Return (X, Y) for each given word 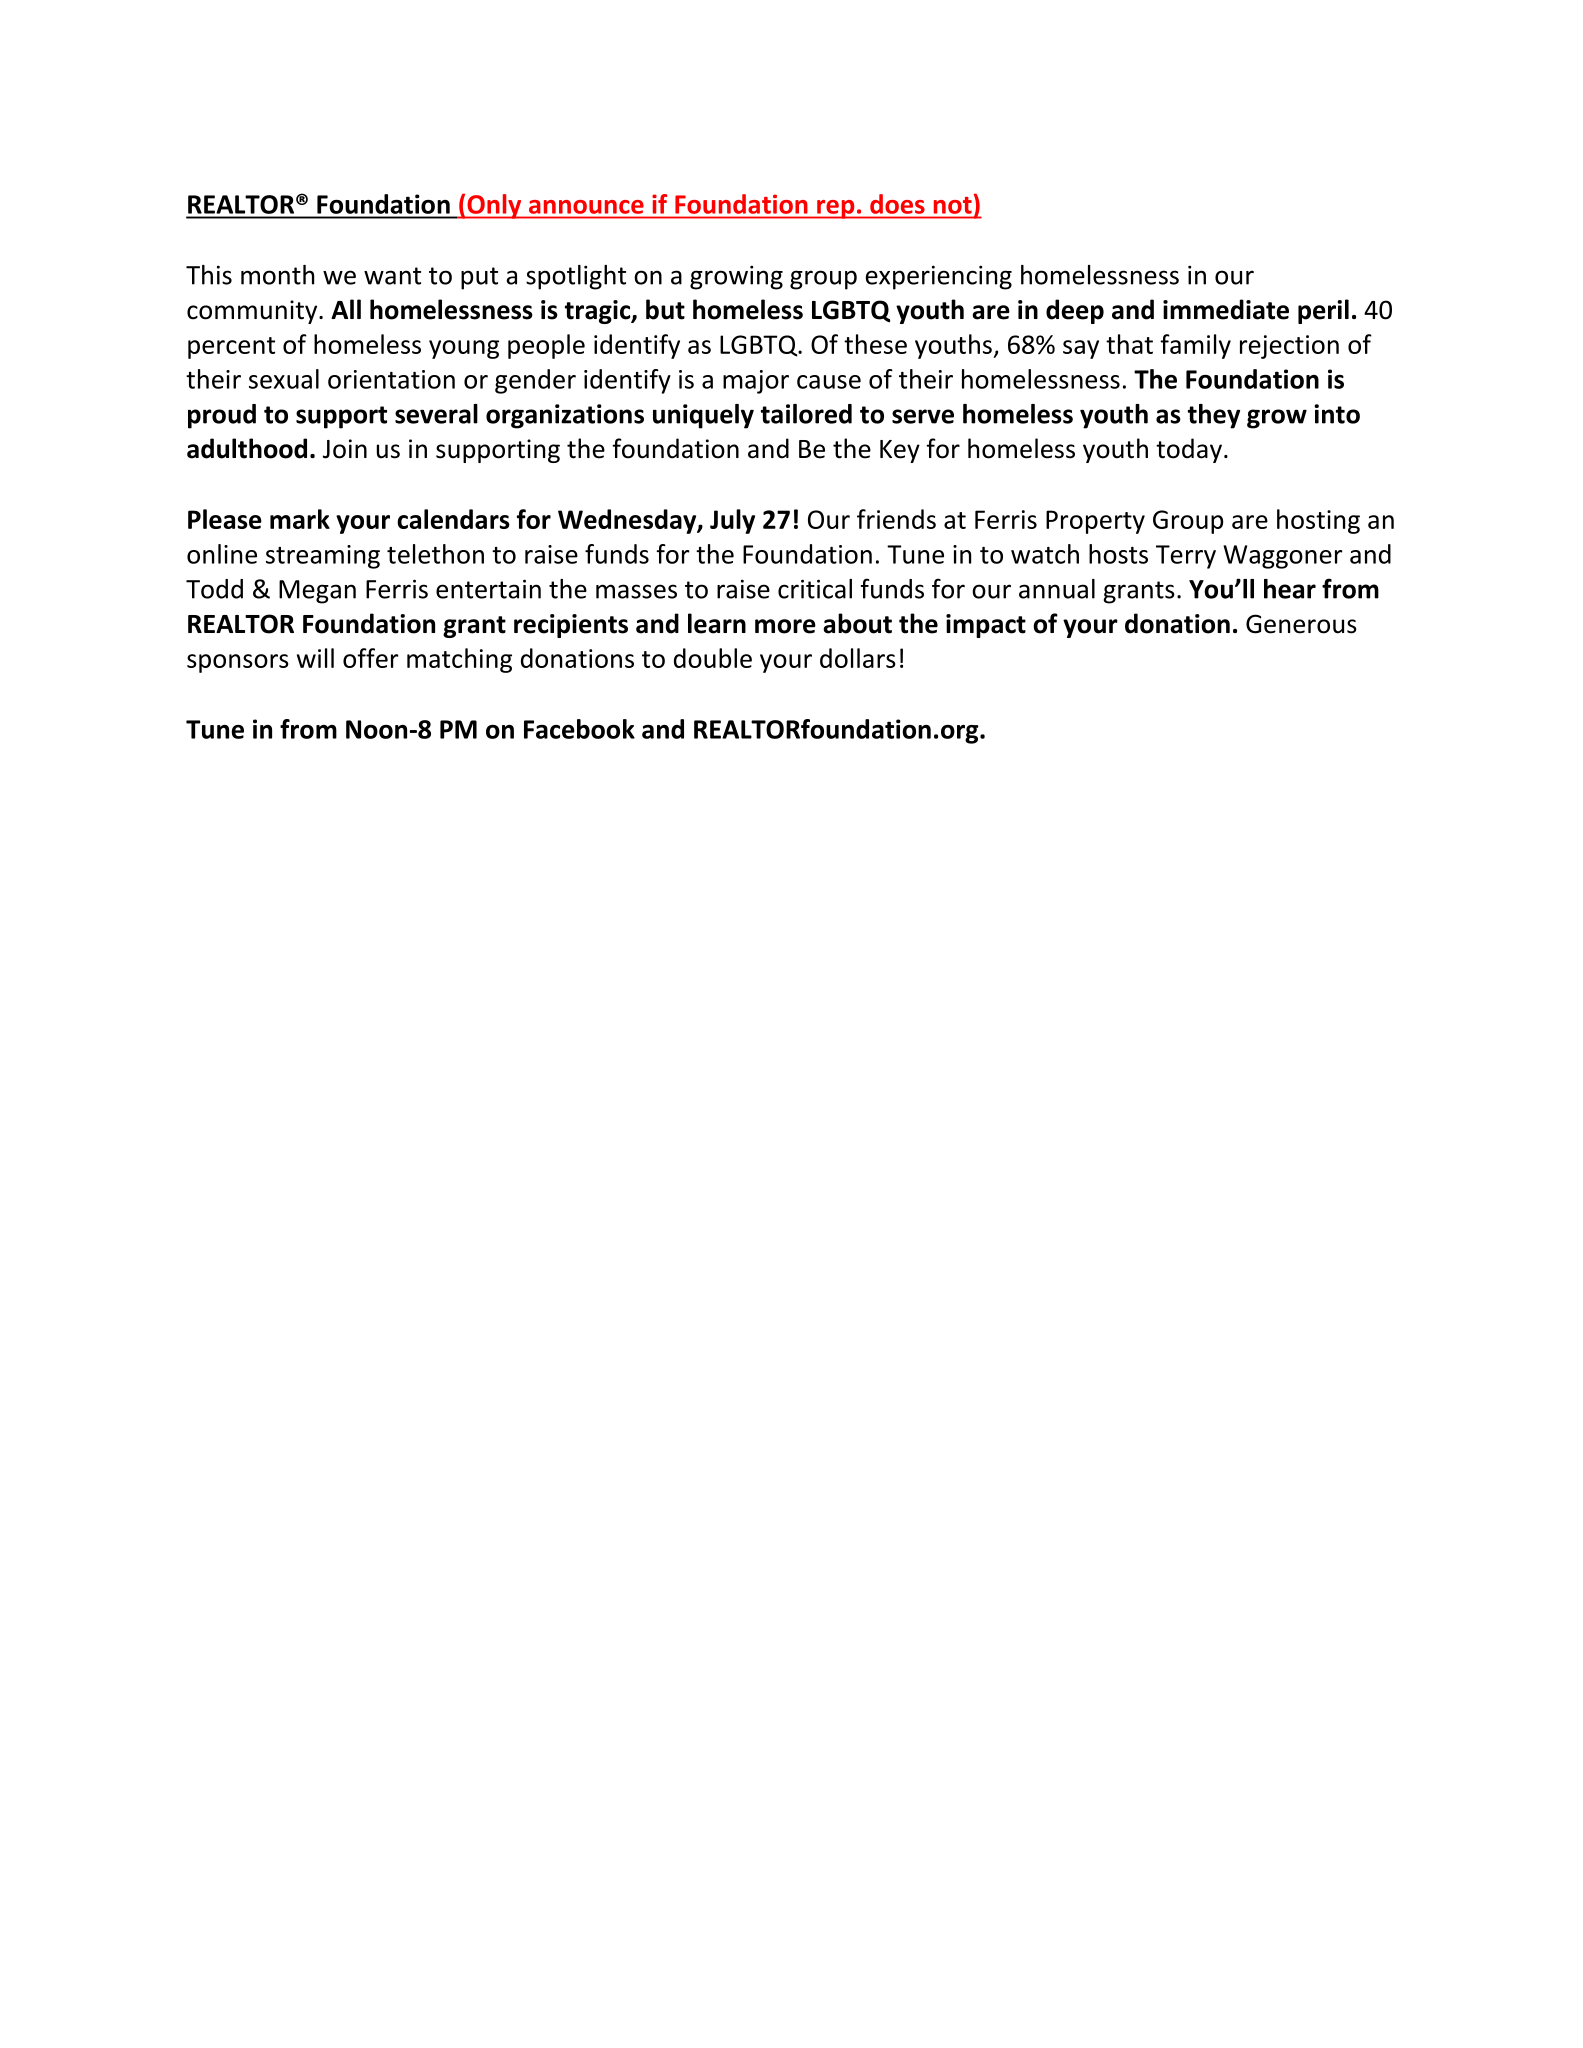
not (953, 205)
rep (836, 209)
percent (231, 348)
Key (900, 451)
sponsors (238, 663)
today (1189, 450)
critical (815, 589)
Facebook (579, 729)
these (875, 344)
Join (345, 449)
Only (494, 206)
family (1195, 346)
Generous (1301, 624)
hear (1290, 589)
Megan (317, 592)
